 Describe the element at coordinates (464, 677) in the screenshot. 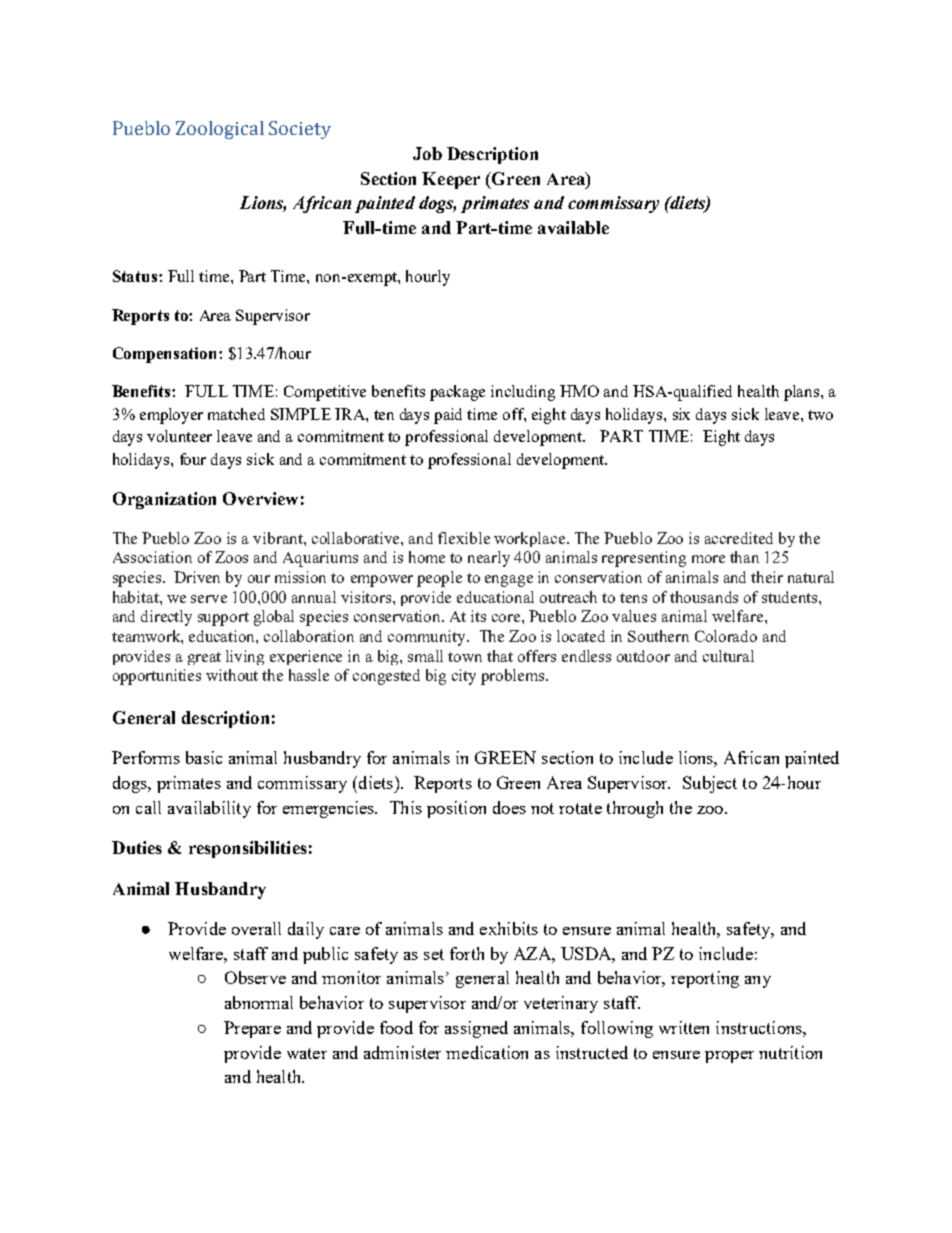

I see `city` at that location.
